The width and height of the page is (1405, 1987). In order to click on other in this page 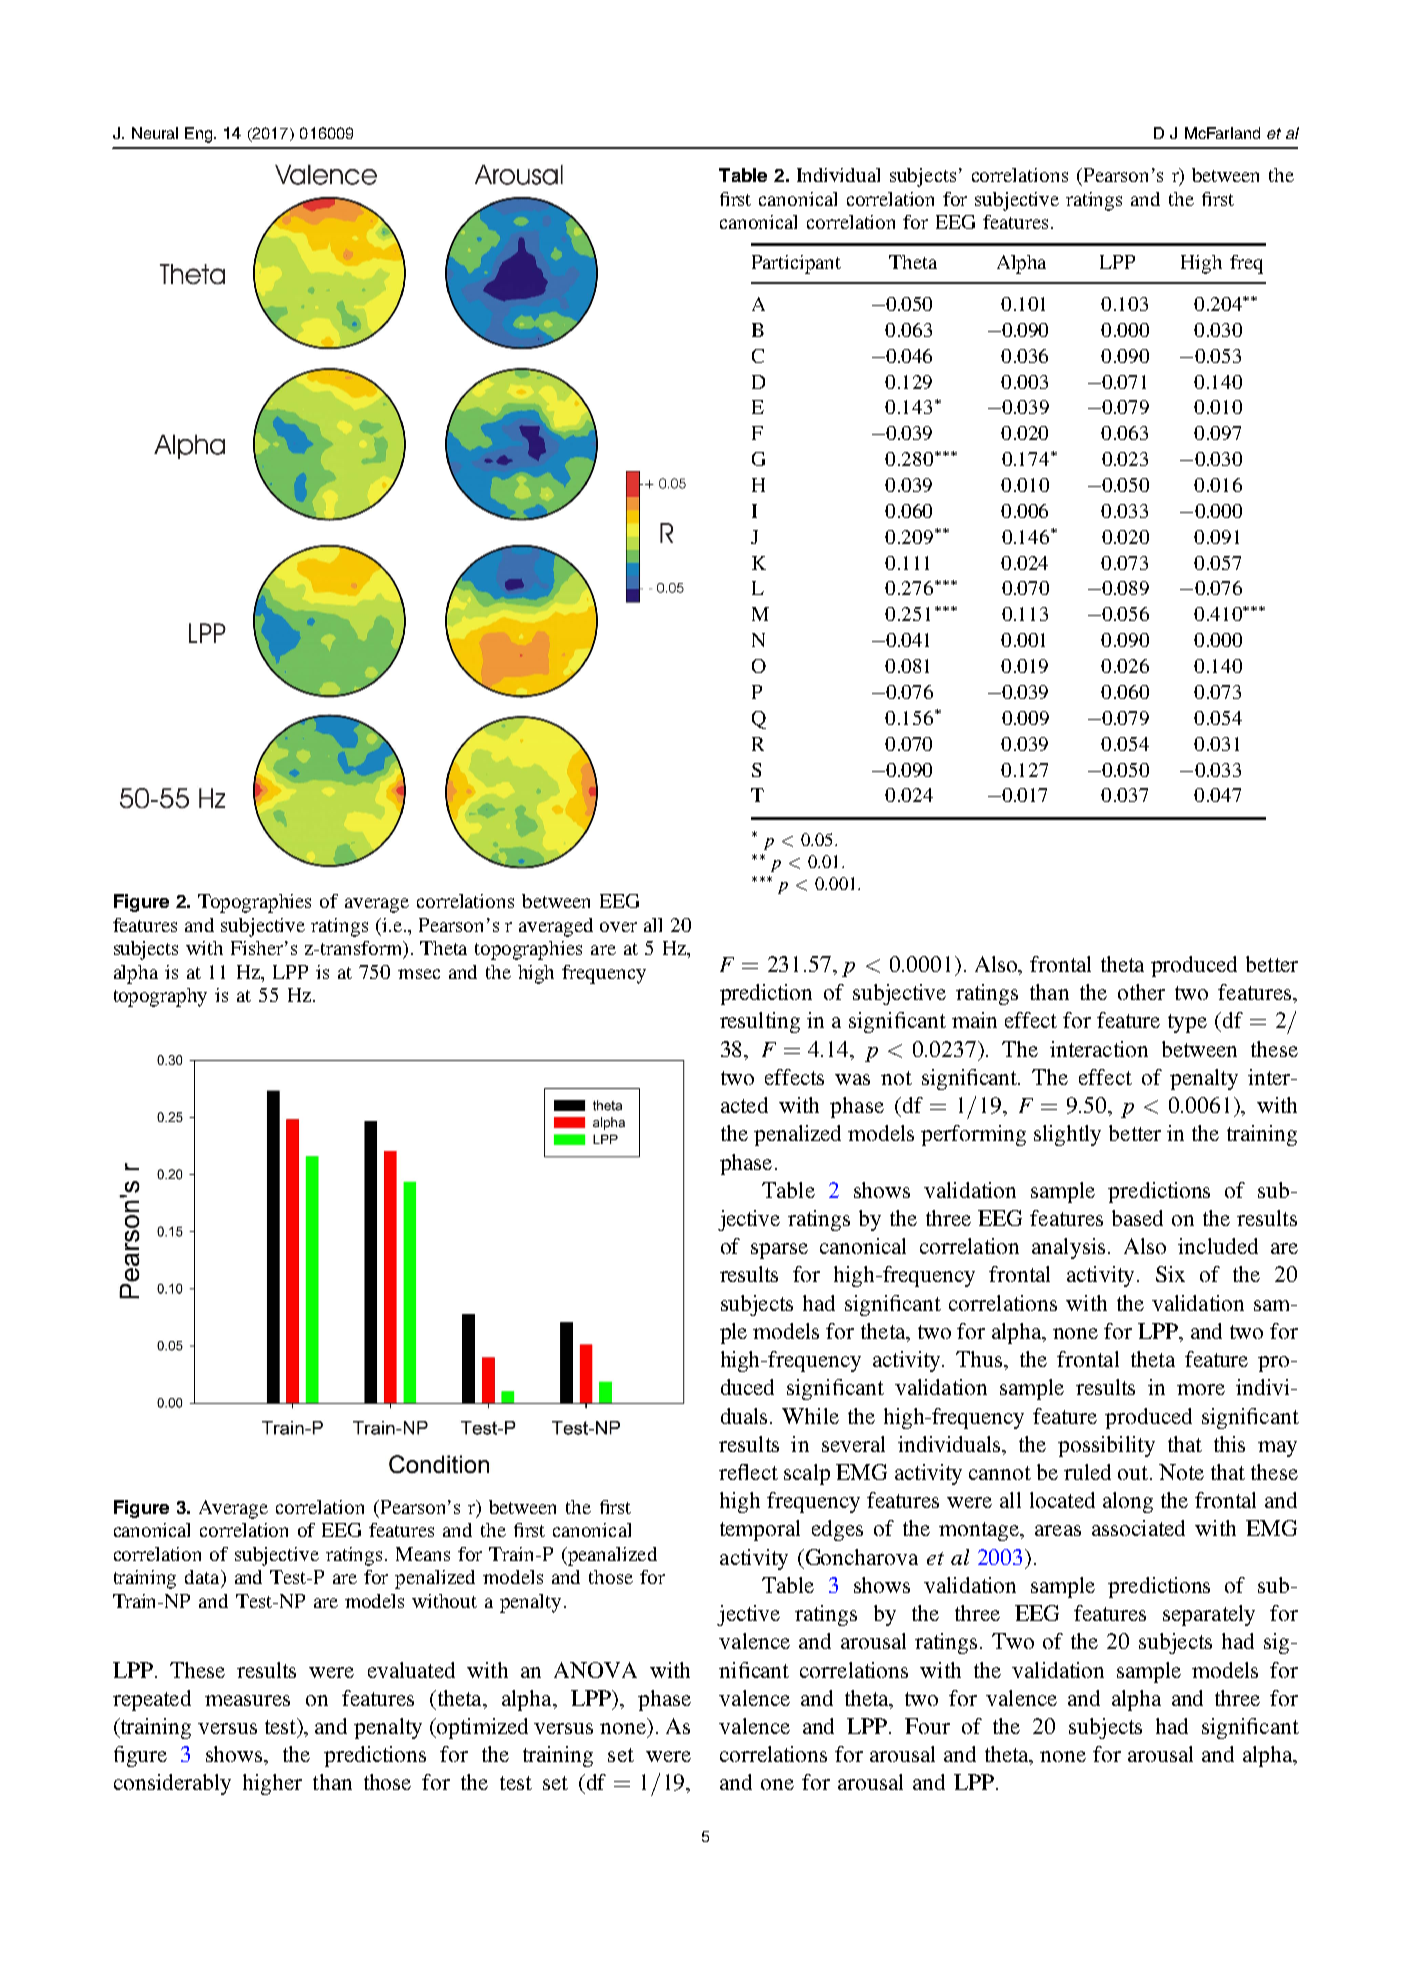, I will do `click(1141, 992)`.
